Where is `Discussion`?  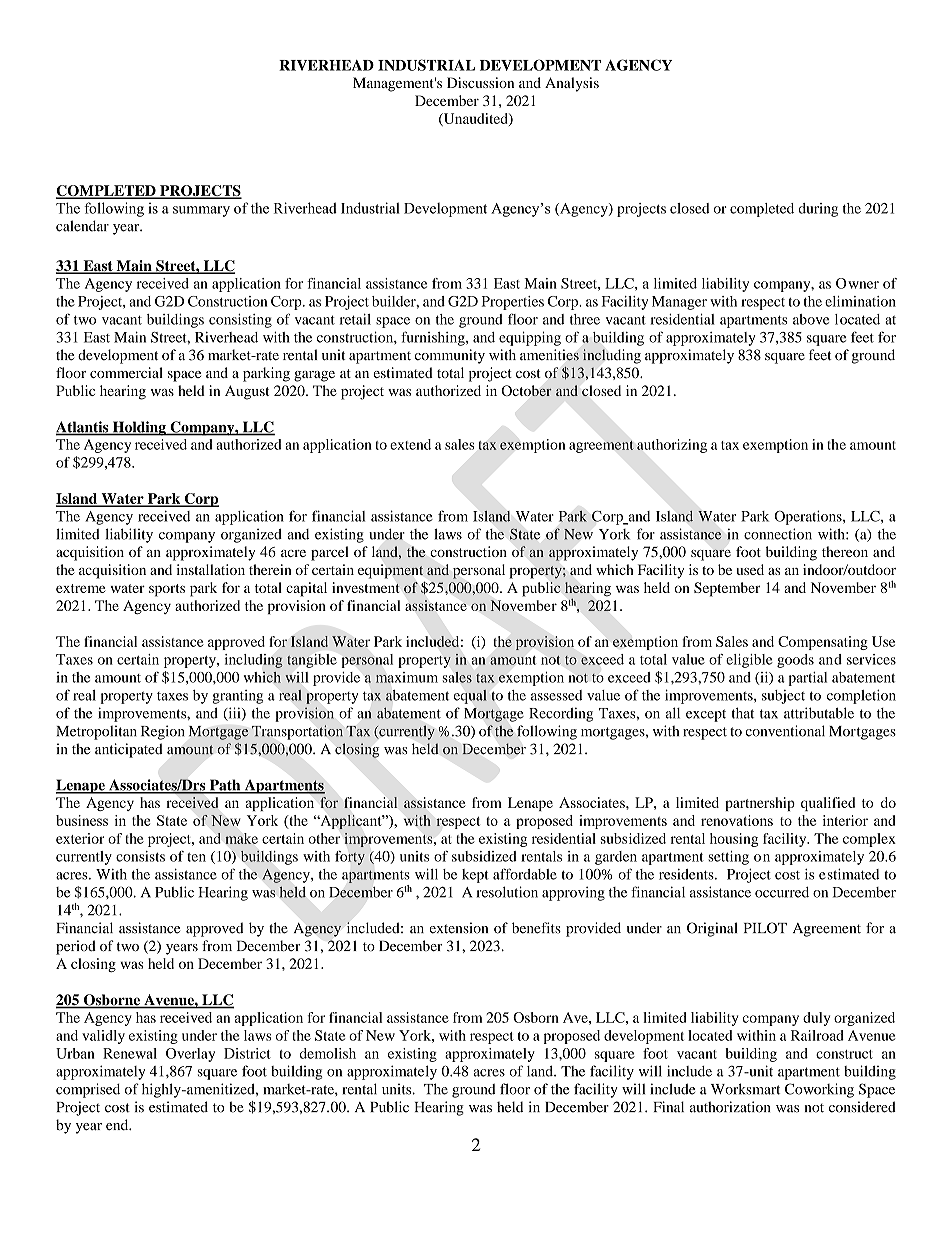
Discussion is located at coordinates (480, 82).
